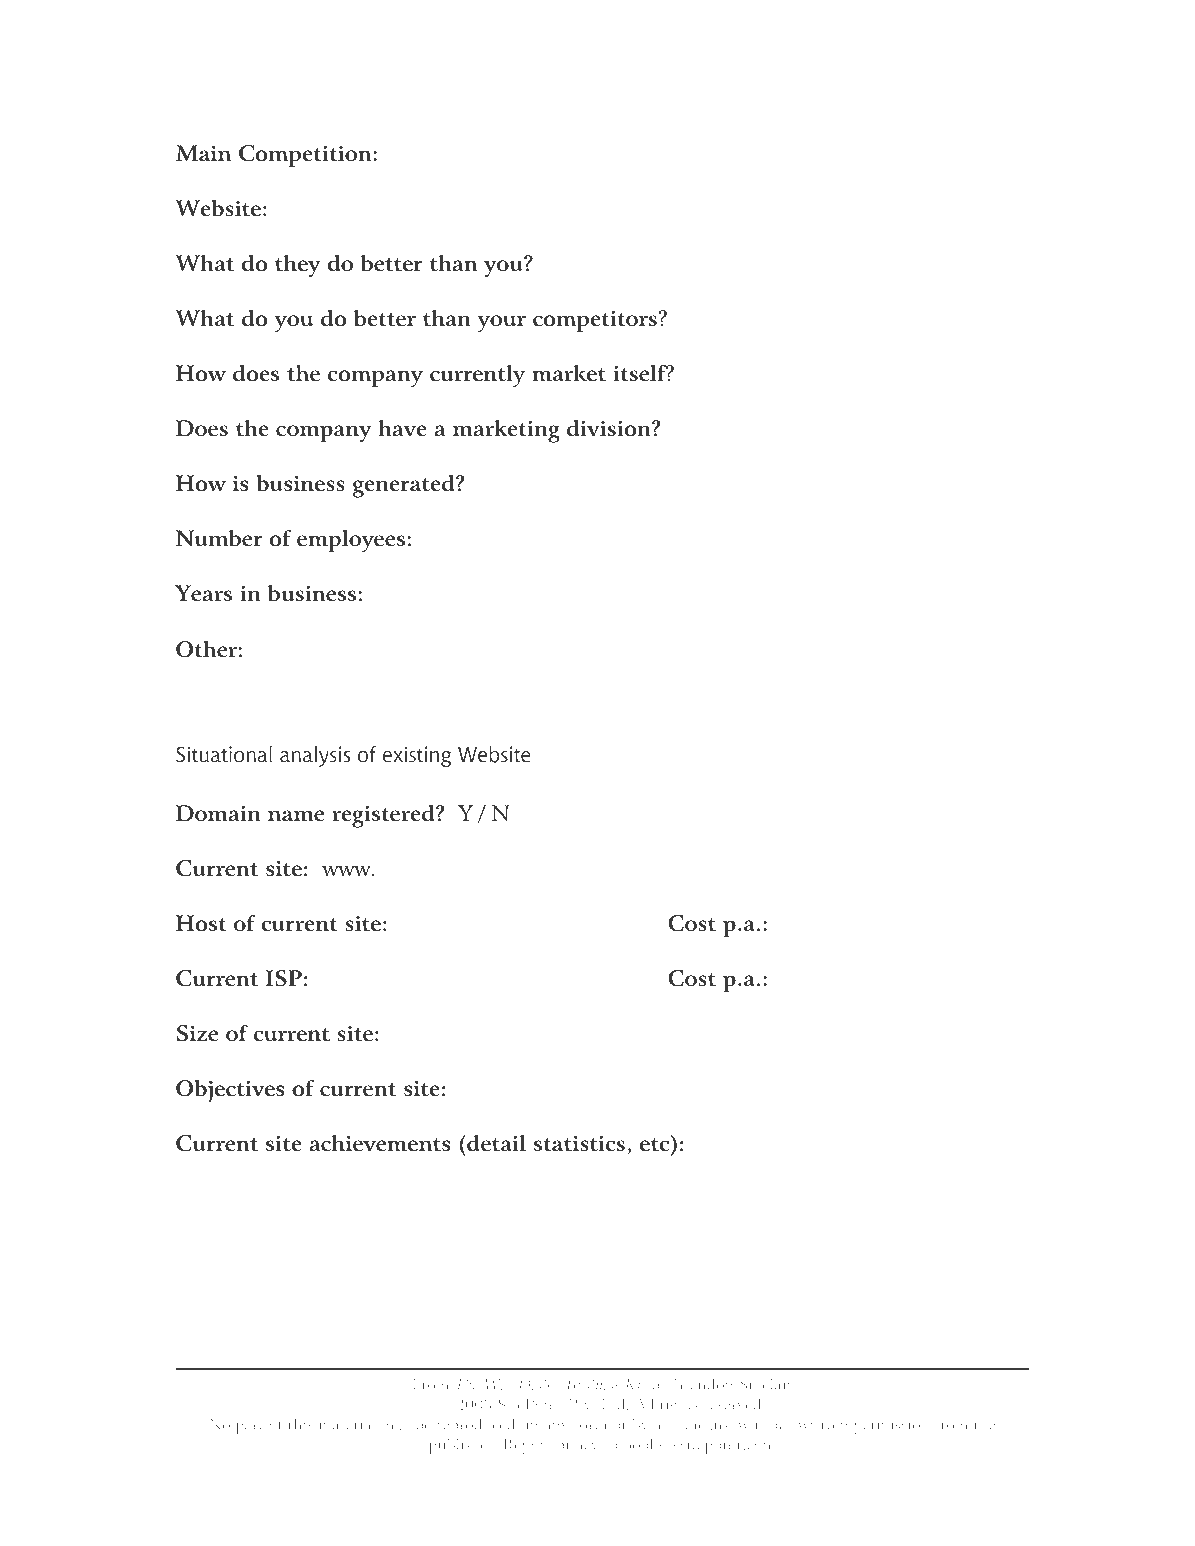  What do you see at coordinates (296, 816) in the image?
I see `name` at bounding box center [296, 816].
